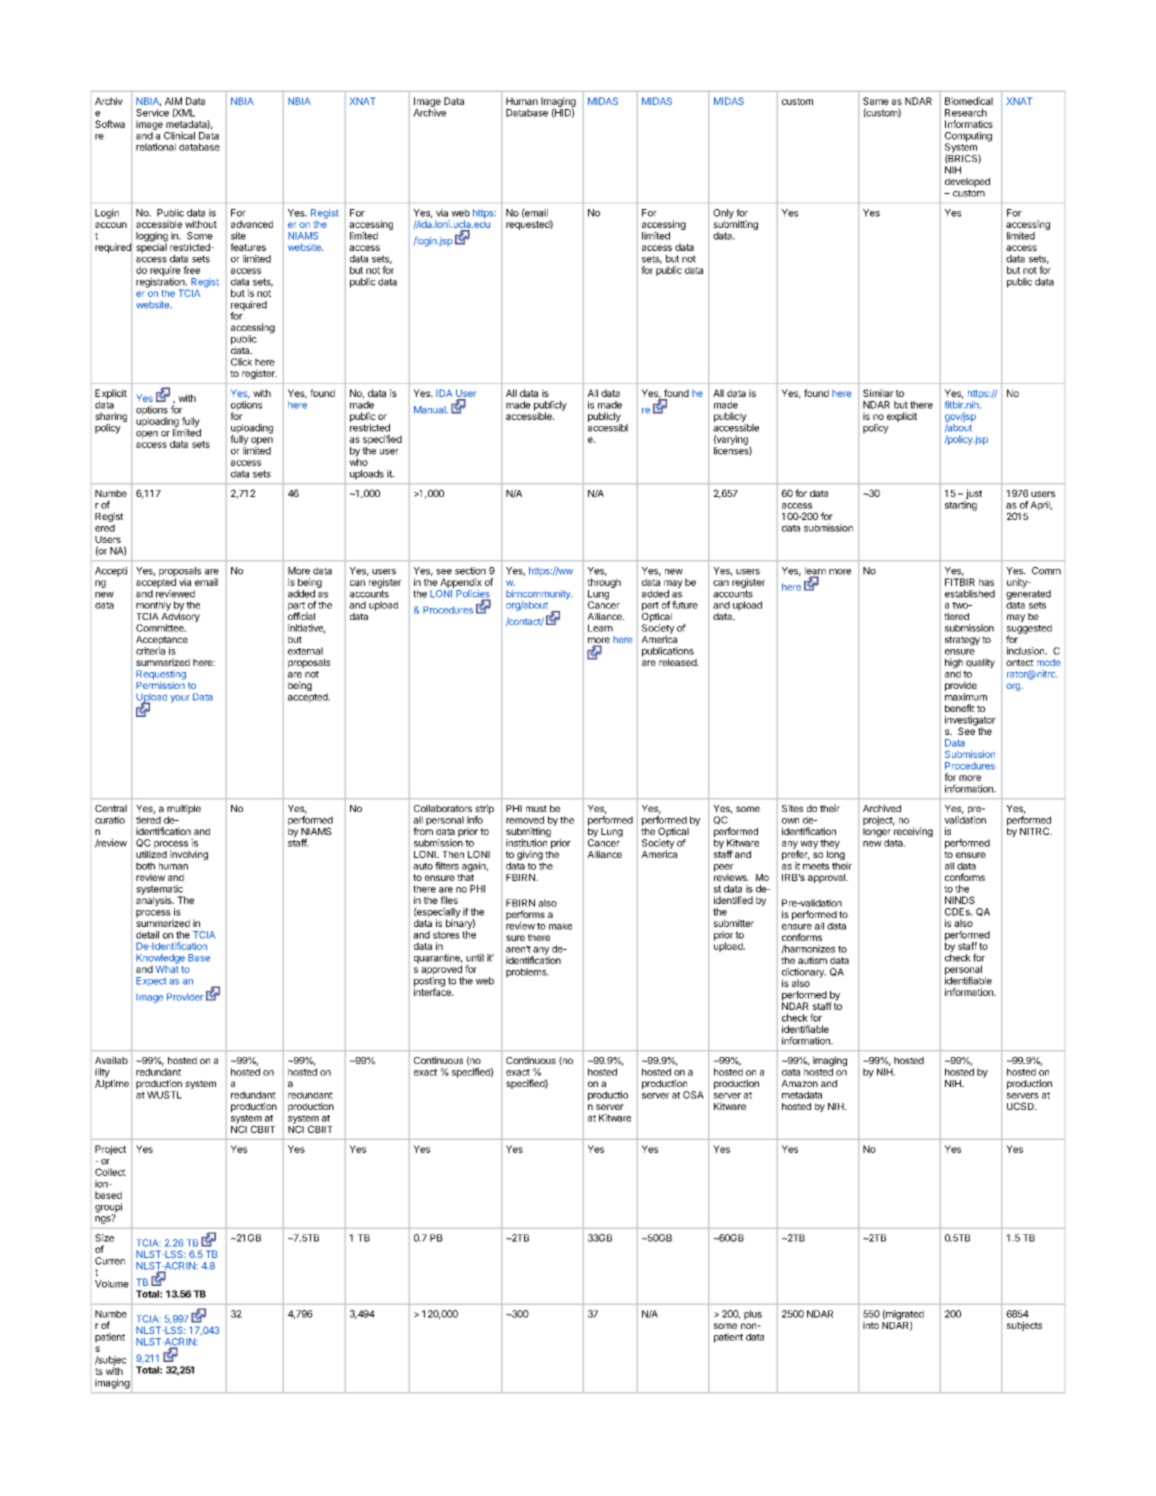 This screenshot has height=1496, width=1156. I want to click on Clinical, so click(179, 136).
